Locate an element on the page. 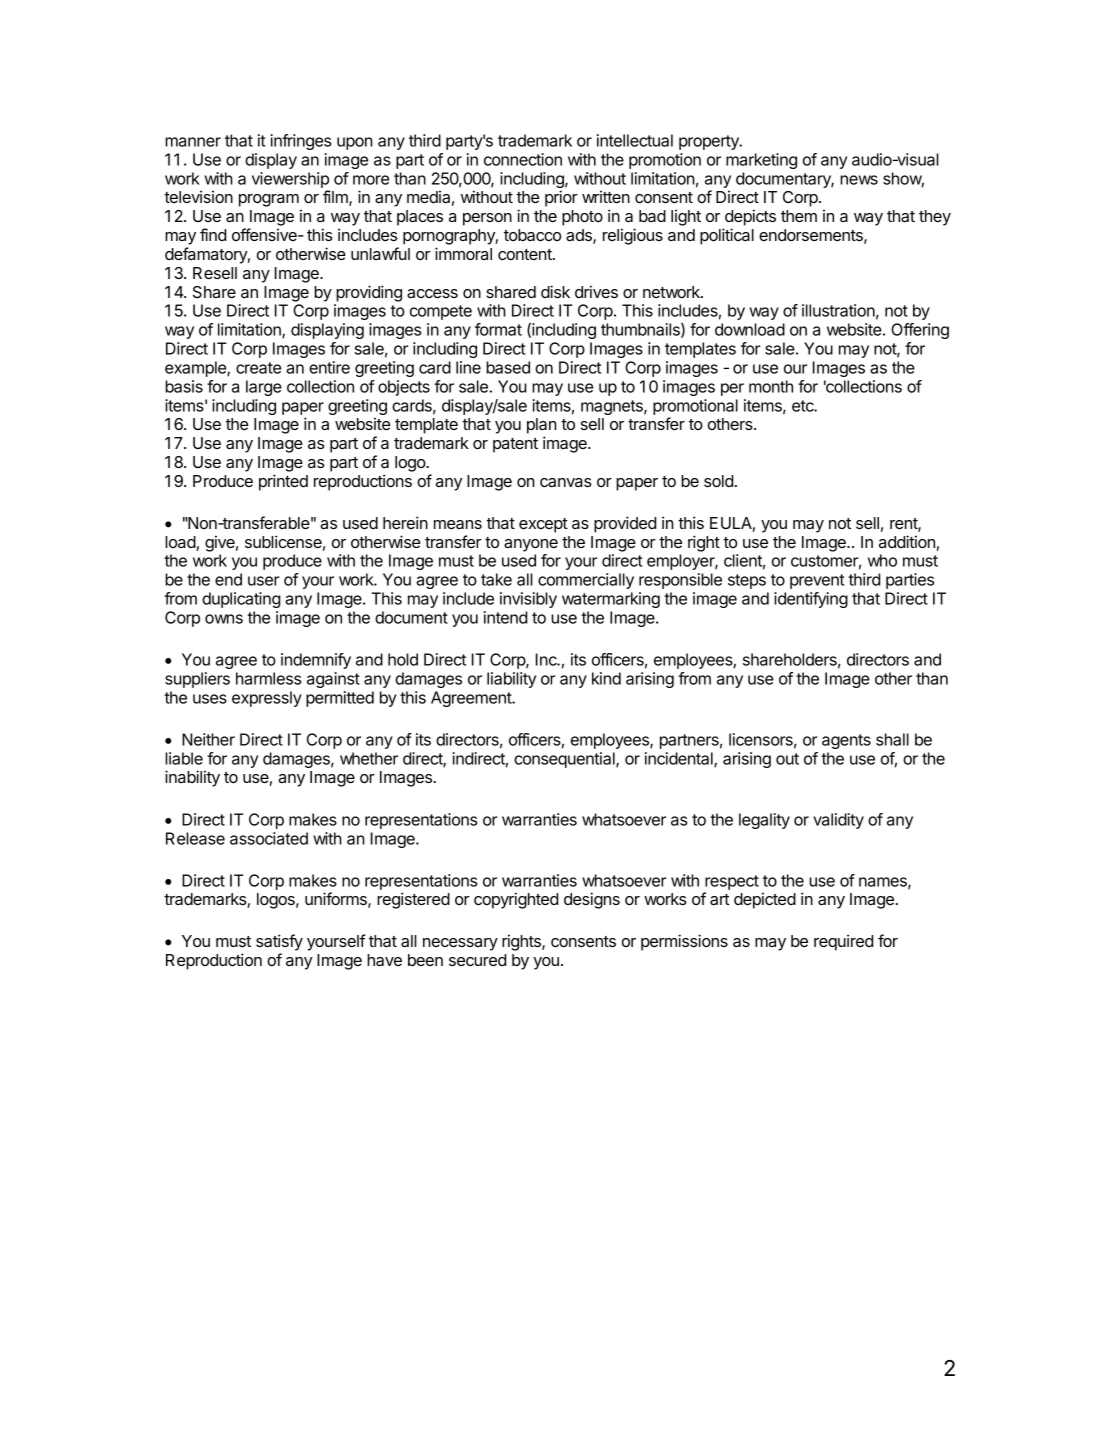  viewership is located at coordinates (290, 180).
